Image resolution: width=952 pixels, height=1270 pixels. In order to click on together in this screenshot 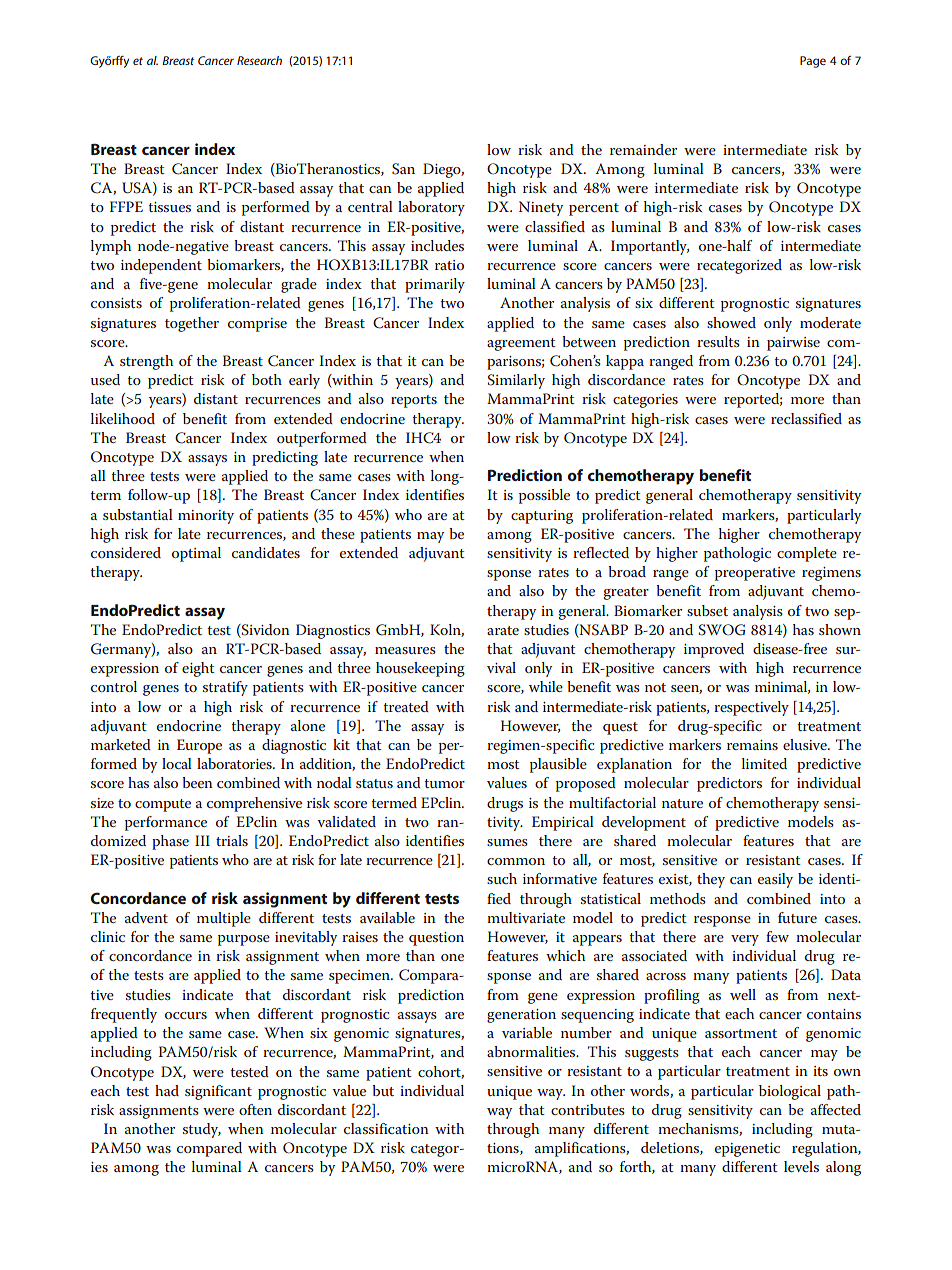, I will do `click(192, 324)`.
